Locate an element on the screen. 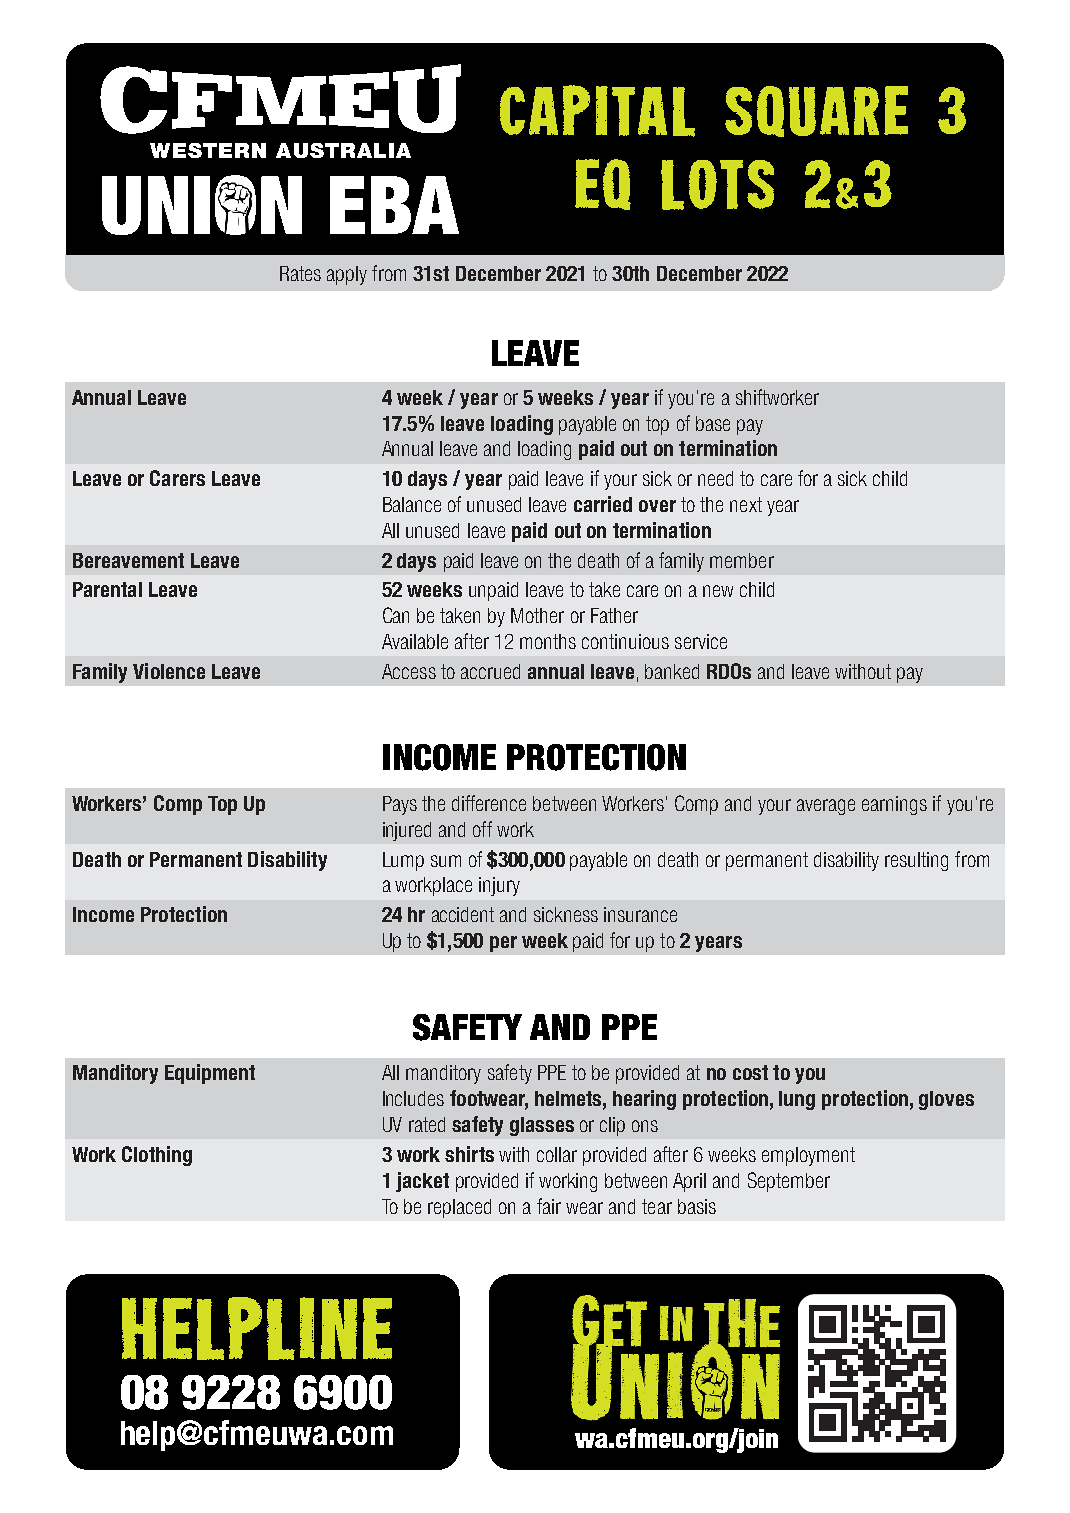 The height and width of the screenshot is (1513, 1070). WESTERN is located at coordinates (208, 150).
